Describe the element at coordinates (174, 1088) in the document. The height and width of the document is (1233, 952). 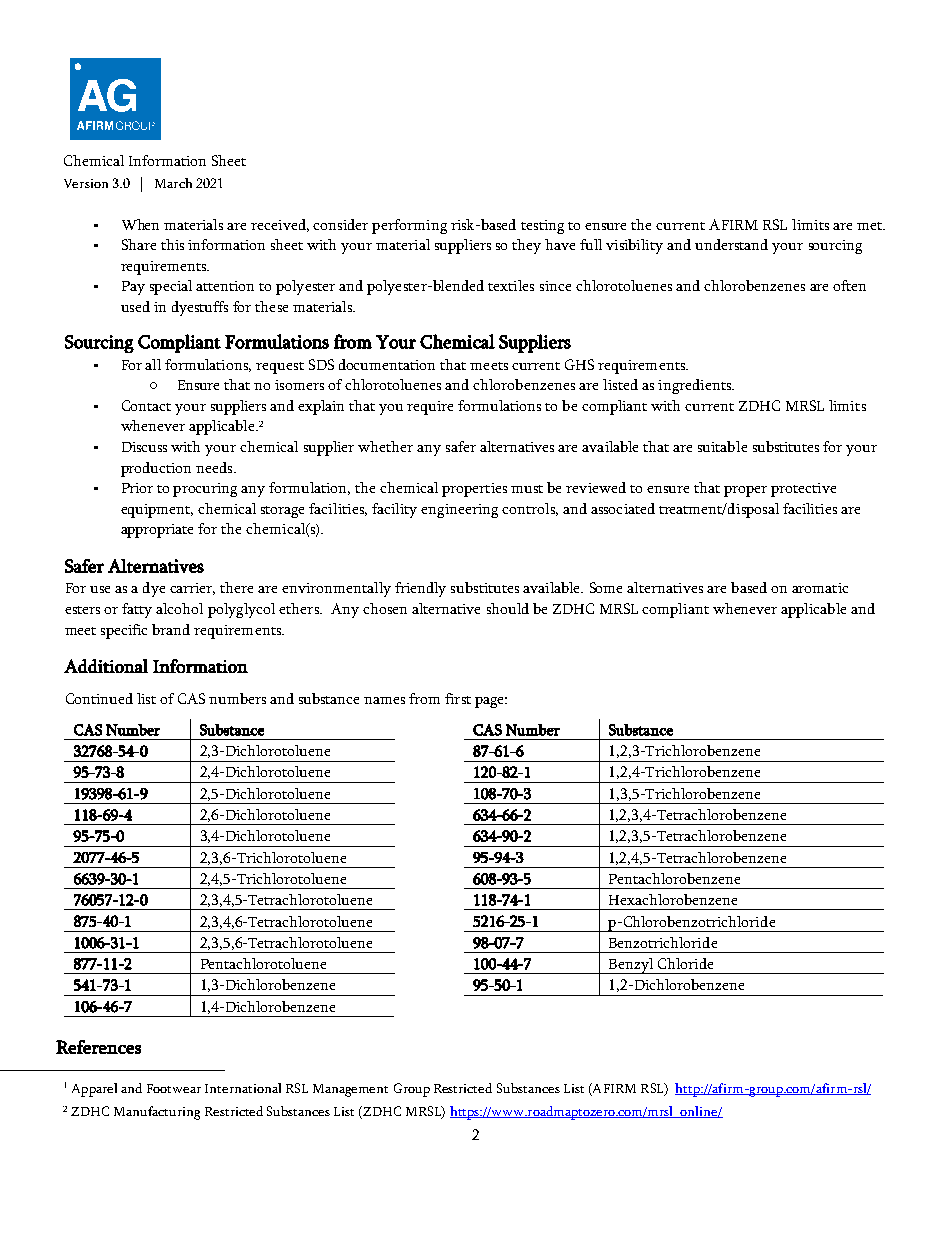
I see `Footwear` at that location.
